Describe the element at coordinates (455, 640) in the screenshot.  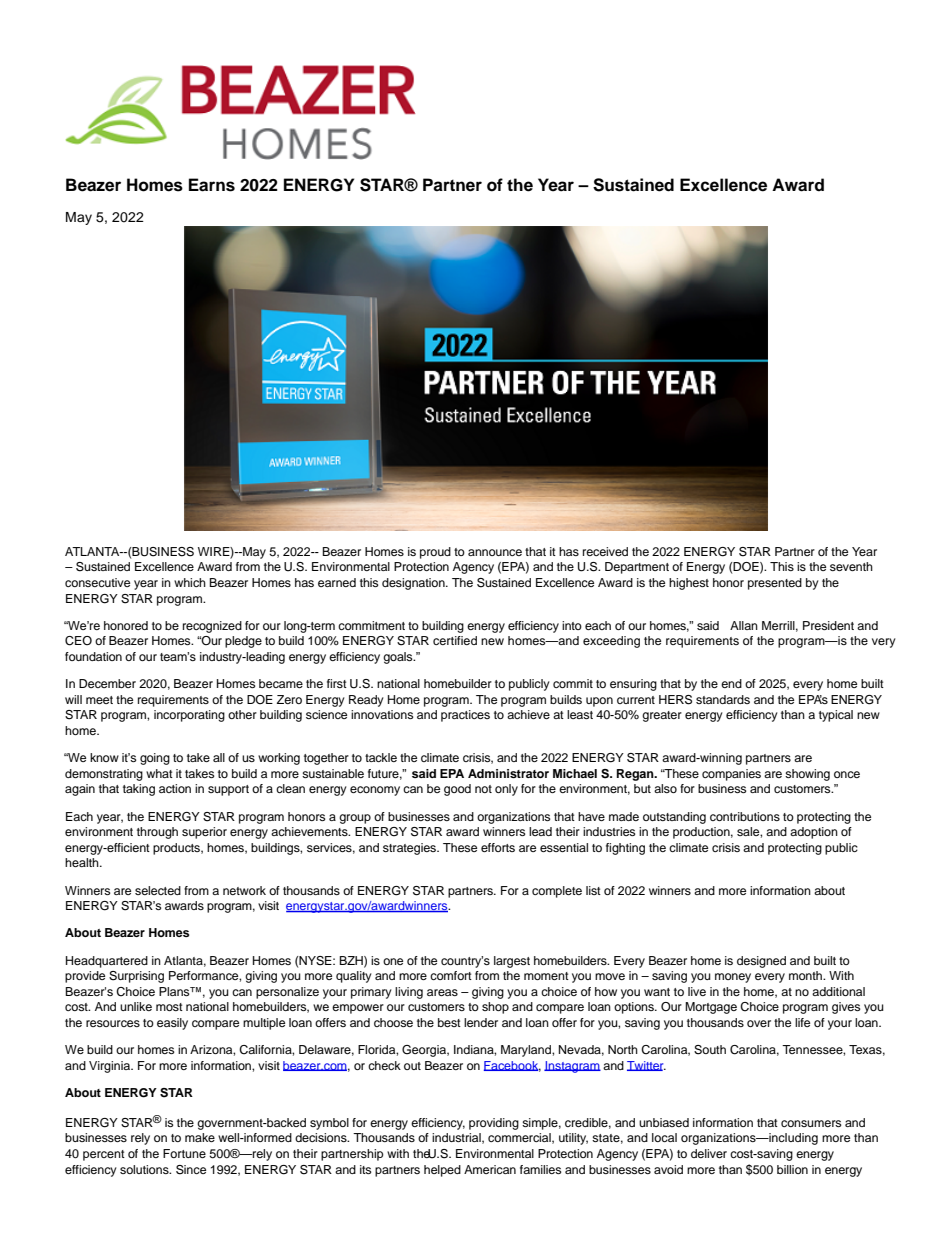
I see `certified` at that location.
